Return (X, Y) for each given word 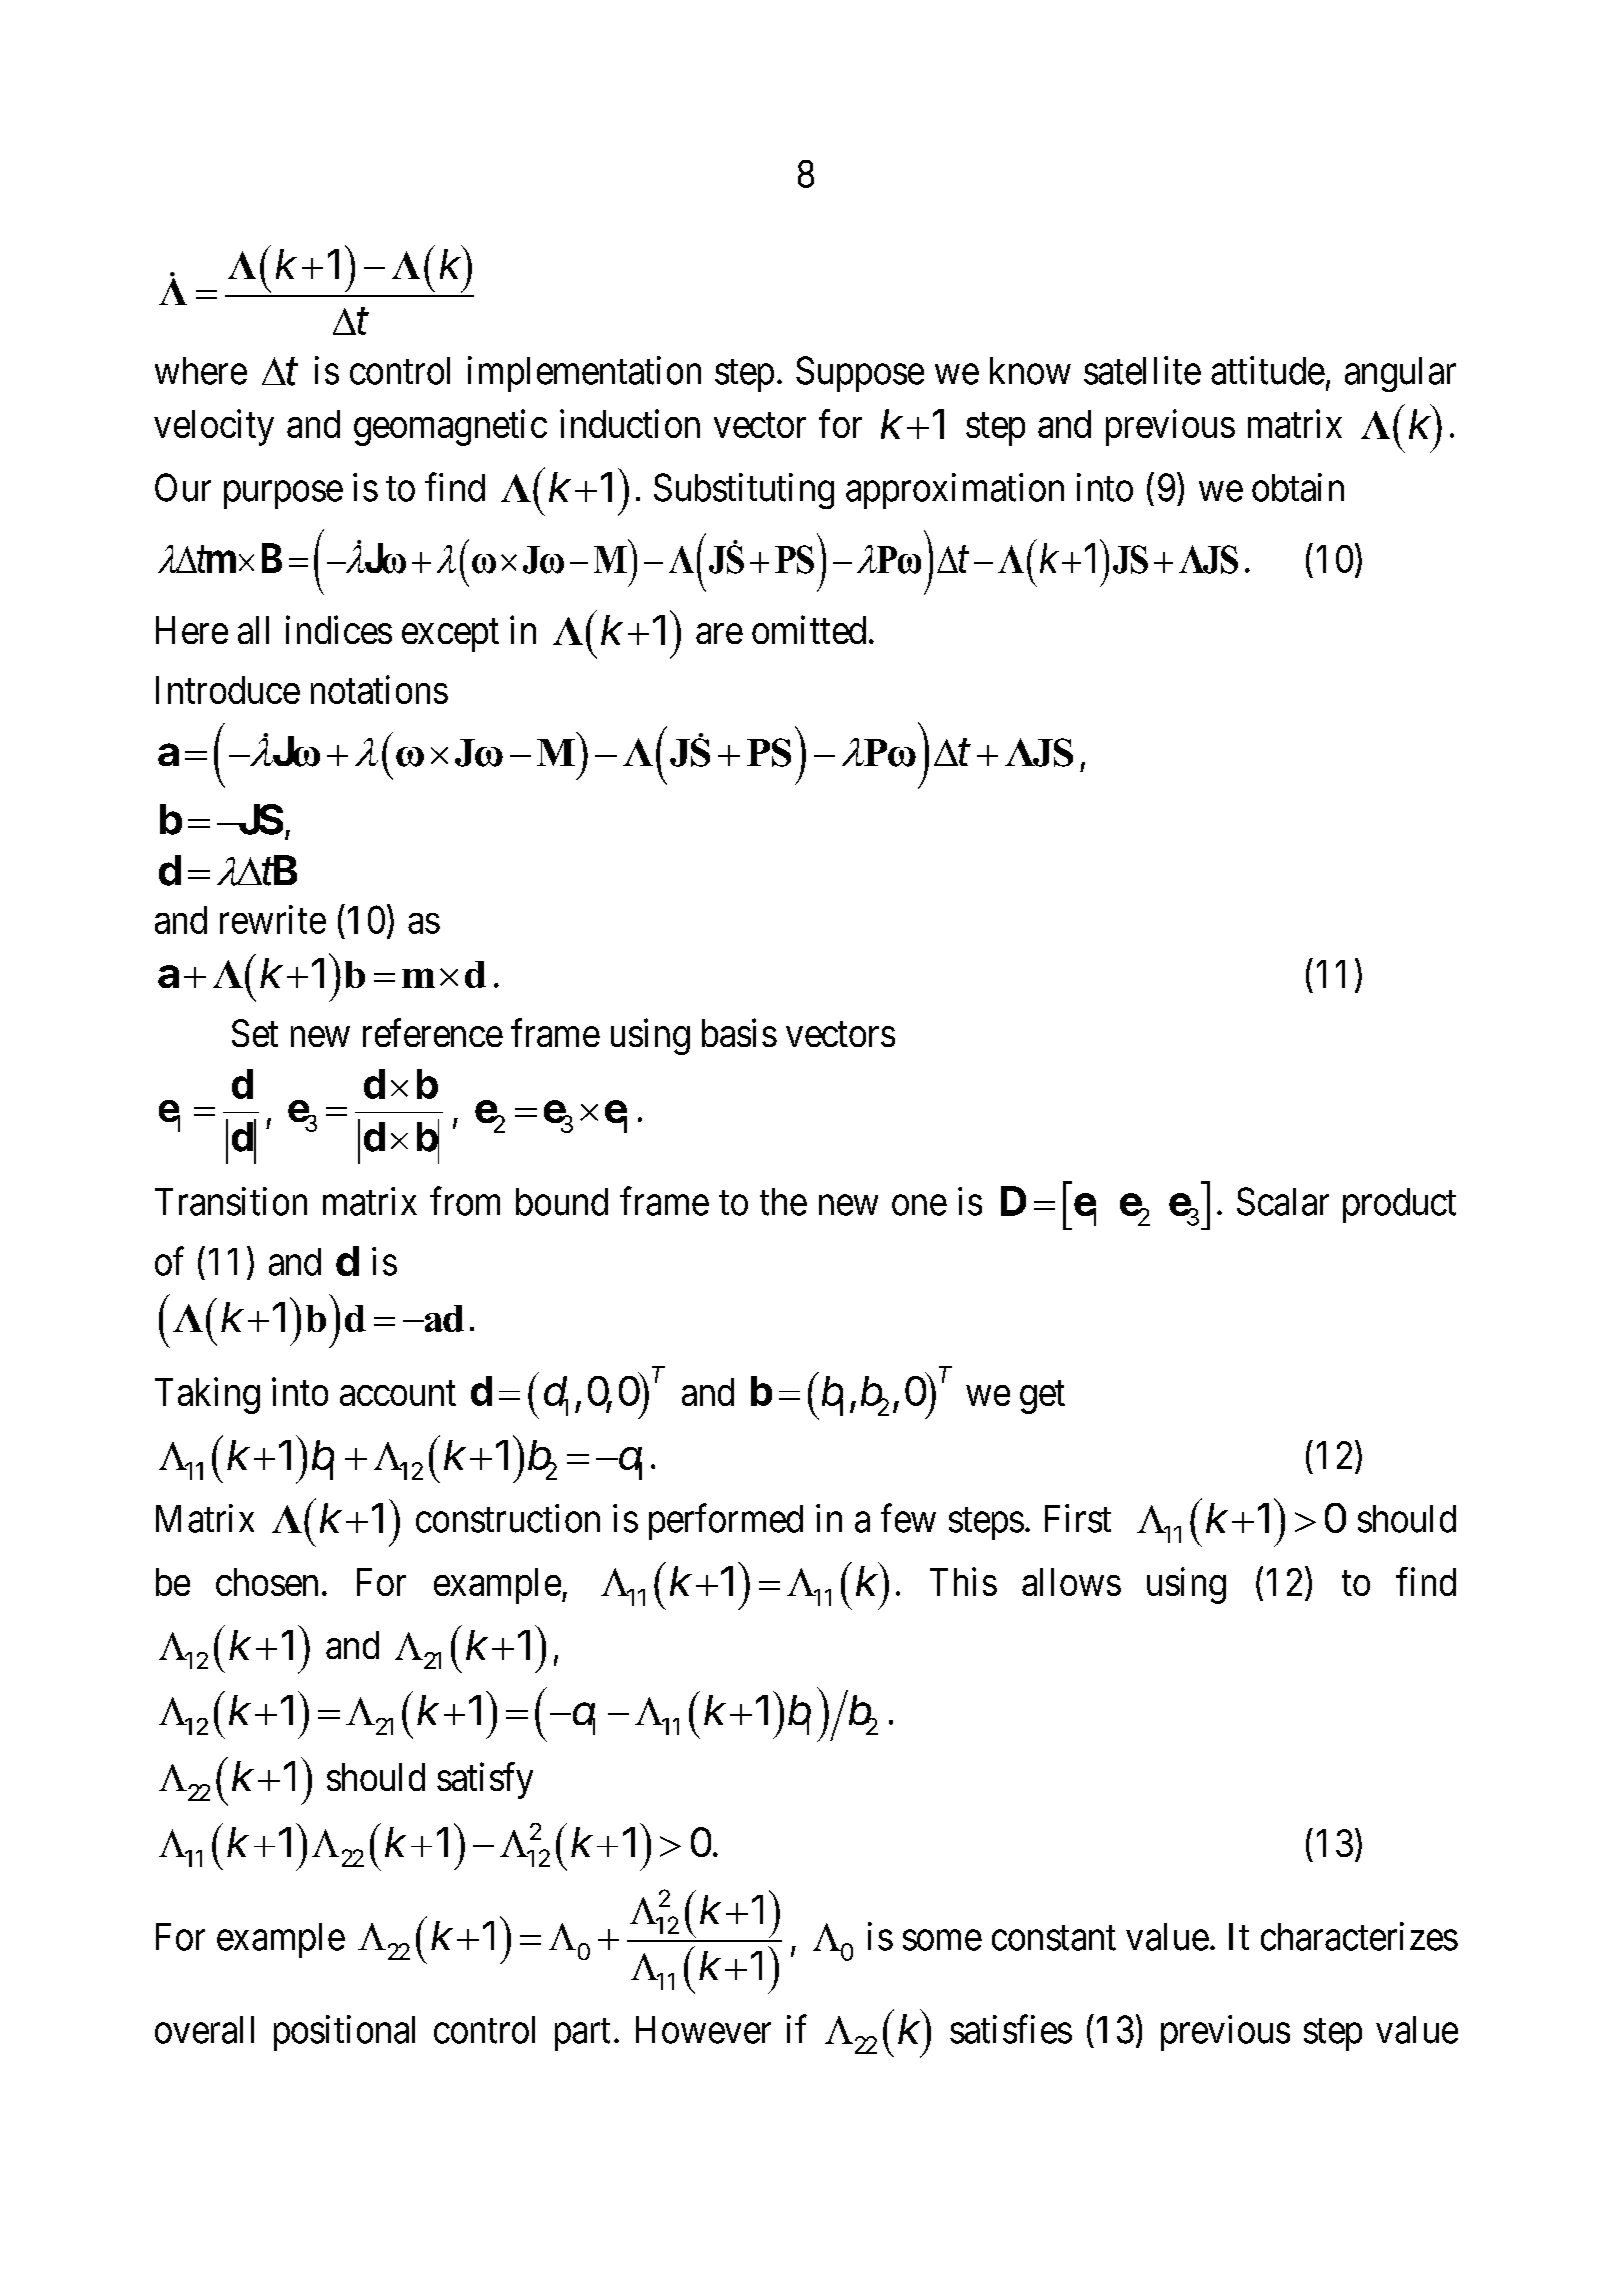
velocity (214, 427)
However (703, 2030)
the (783, 1202)
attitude (1268, 370)
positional (344, 2033)
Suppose (860, 374)
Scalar (1283, 1201)
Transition (231, 1201)
